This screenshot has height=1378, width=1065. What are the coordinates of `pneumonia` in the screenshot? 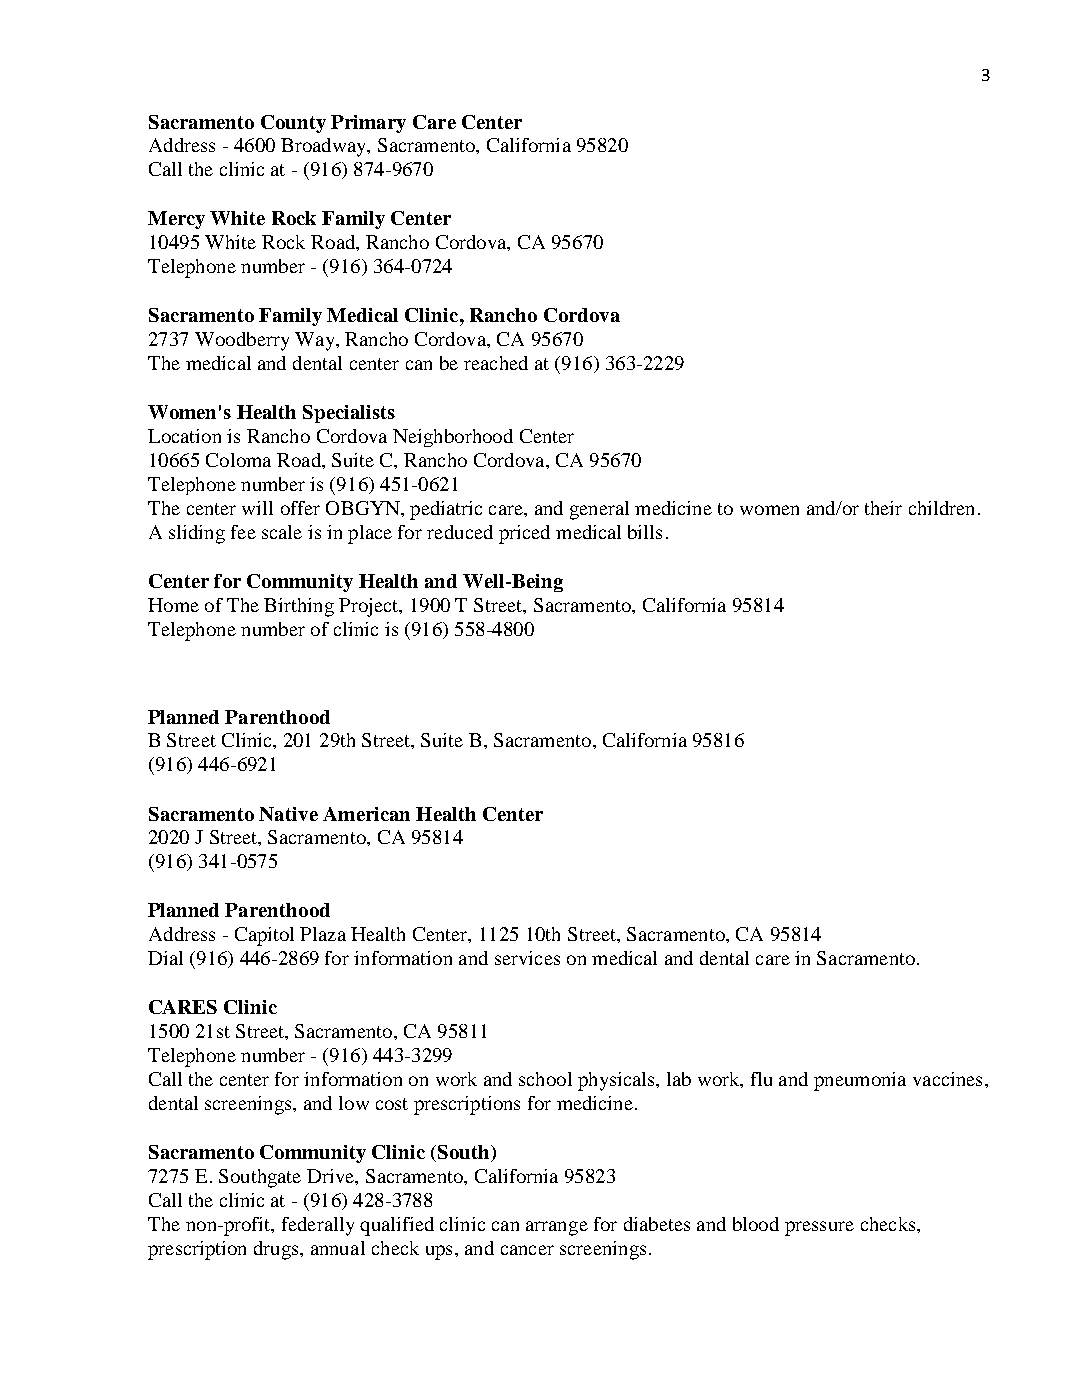 It's located at (860, 1081).
